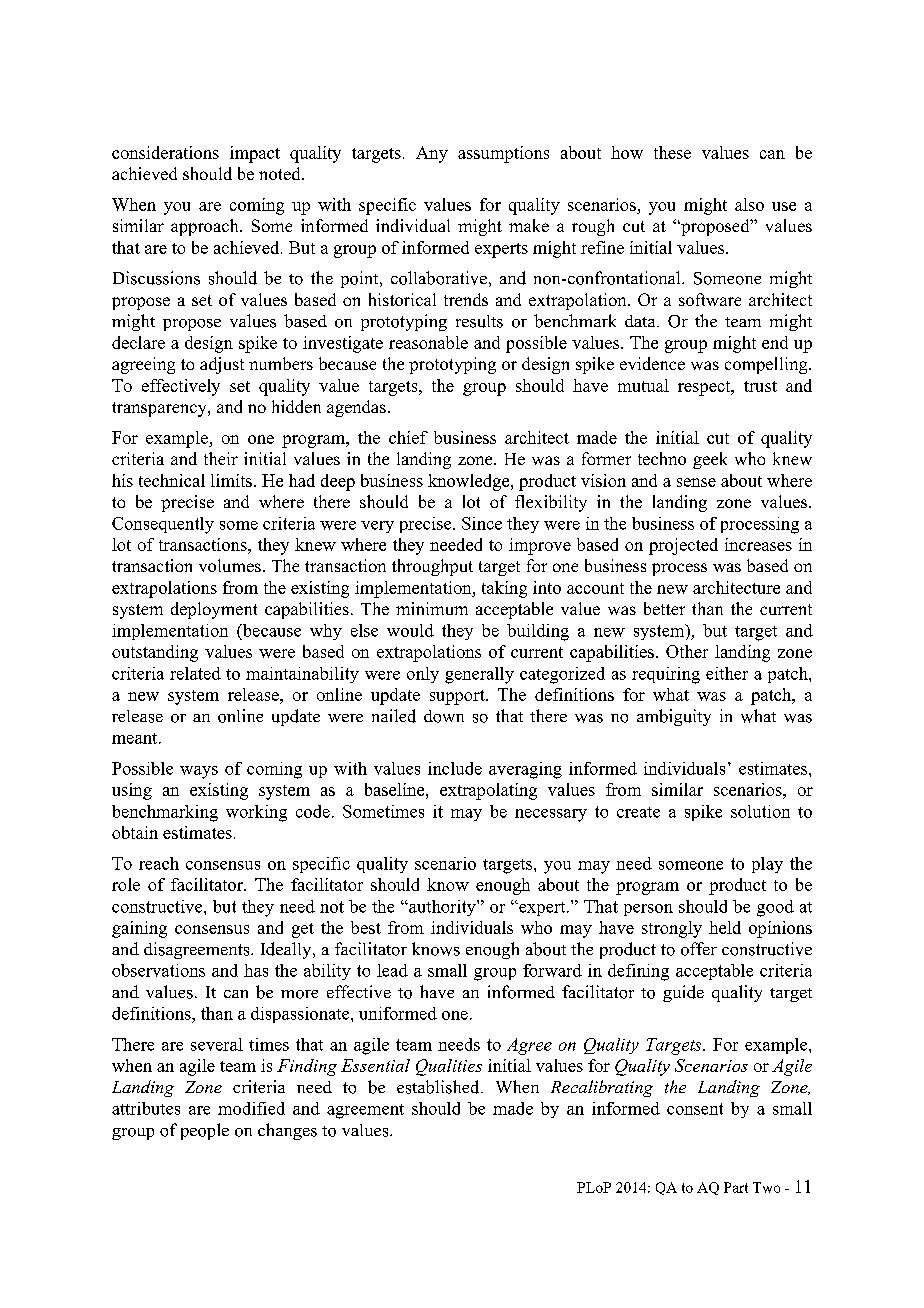  What do you see at coordinates (479, 675) in the screenshot?
I see `generally` at bounding box center [479, 675].
